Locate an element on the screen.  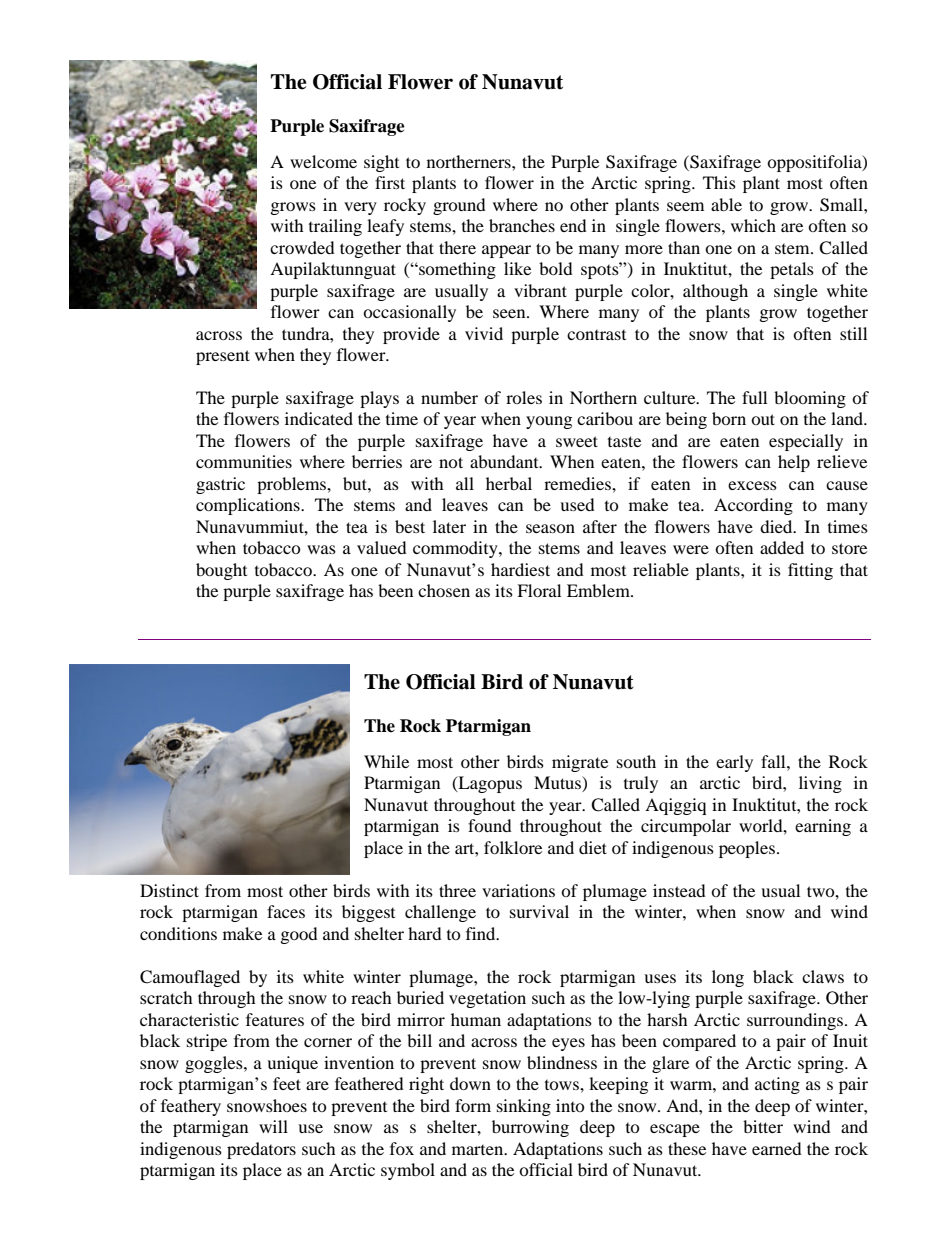
earned is located at coordinates (777, 1148).
